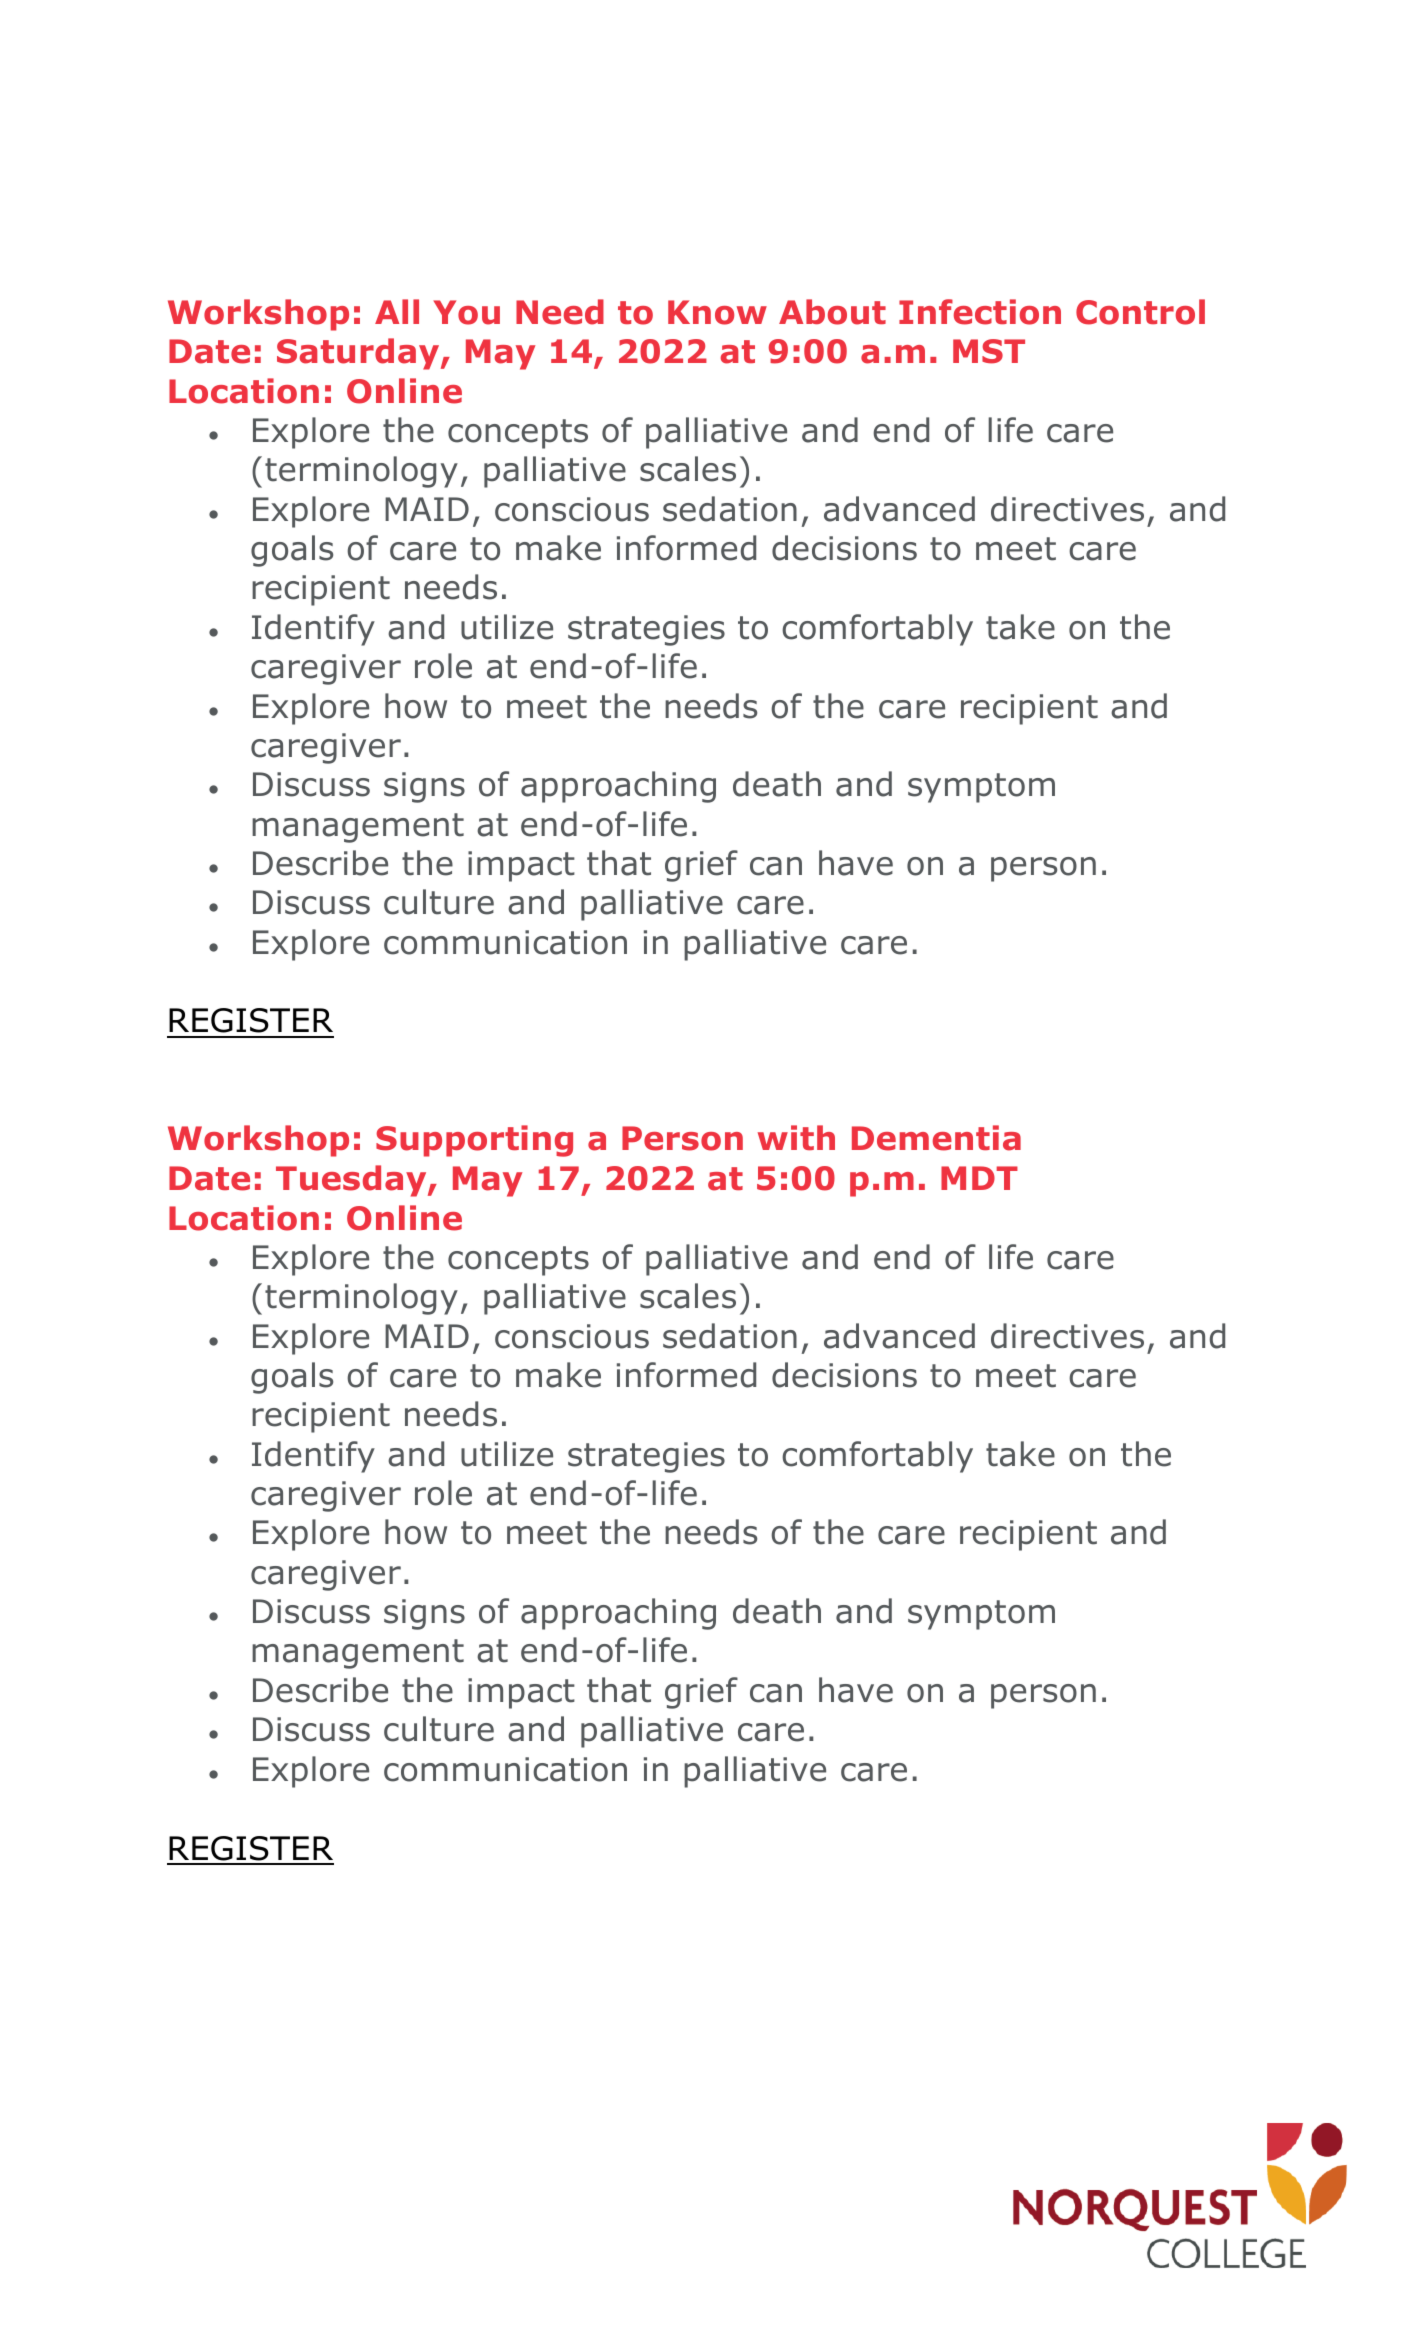  I want to click on Saturday, so click(359, 354).
